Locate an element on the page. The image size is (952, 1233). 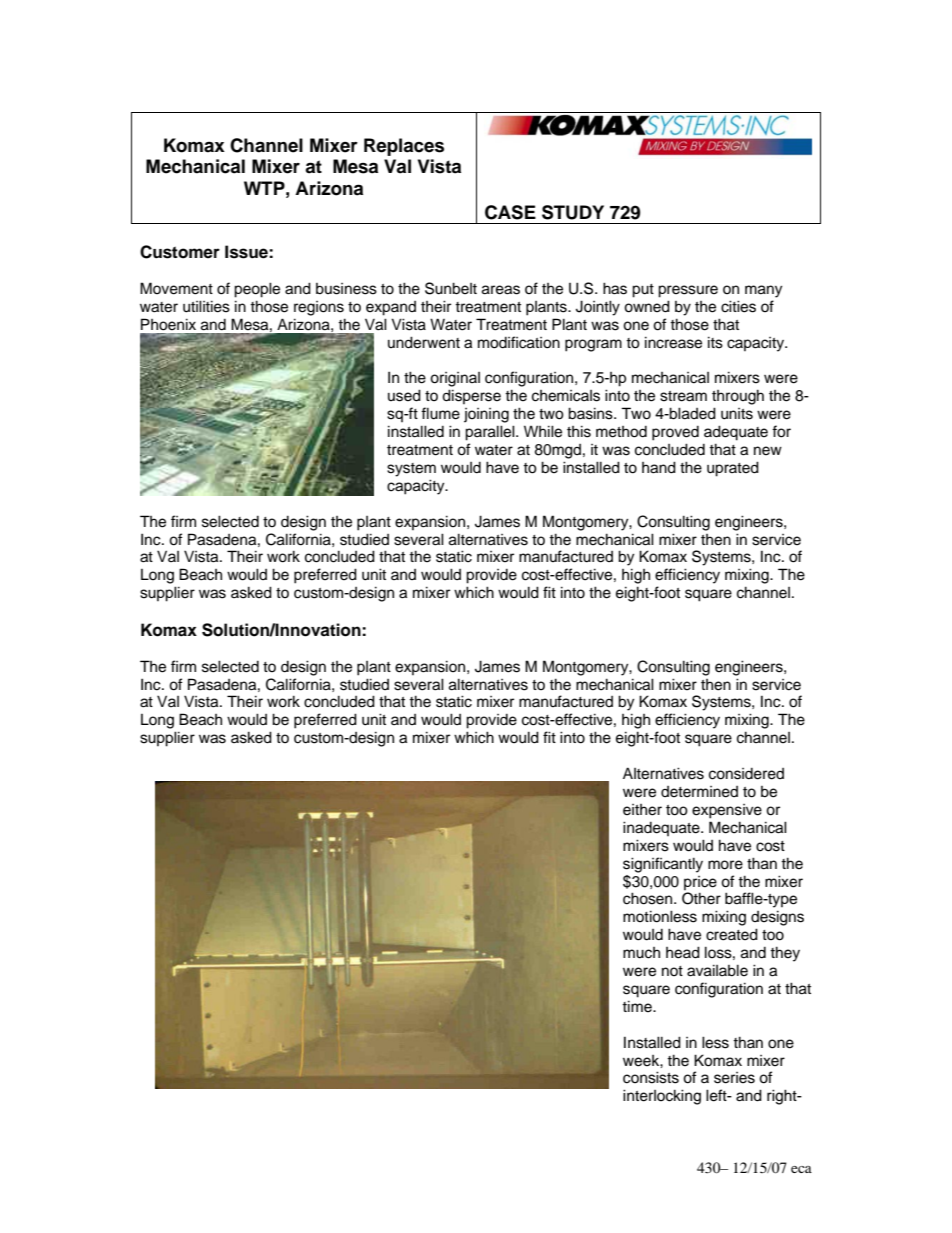
joining is located at coordinates (486, 415).
